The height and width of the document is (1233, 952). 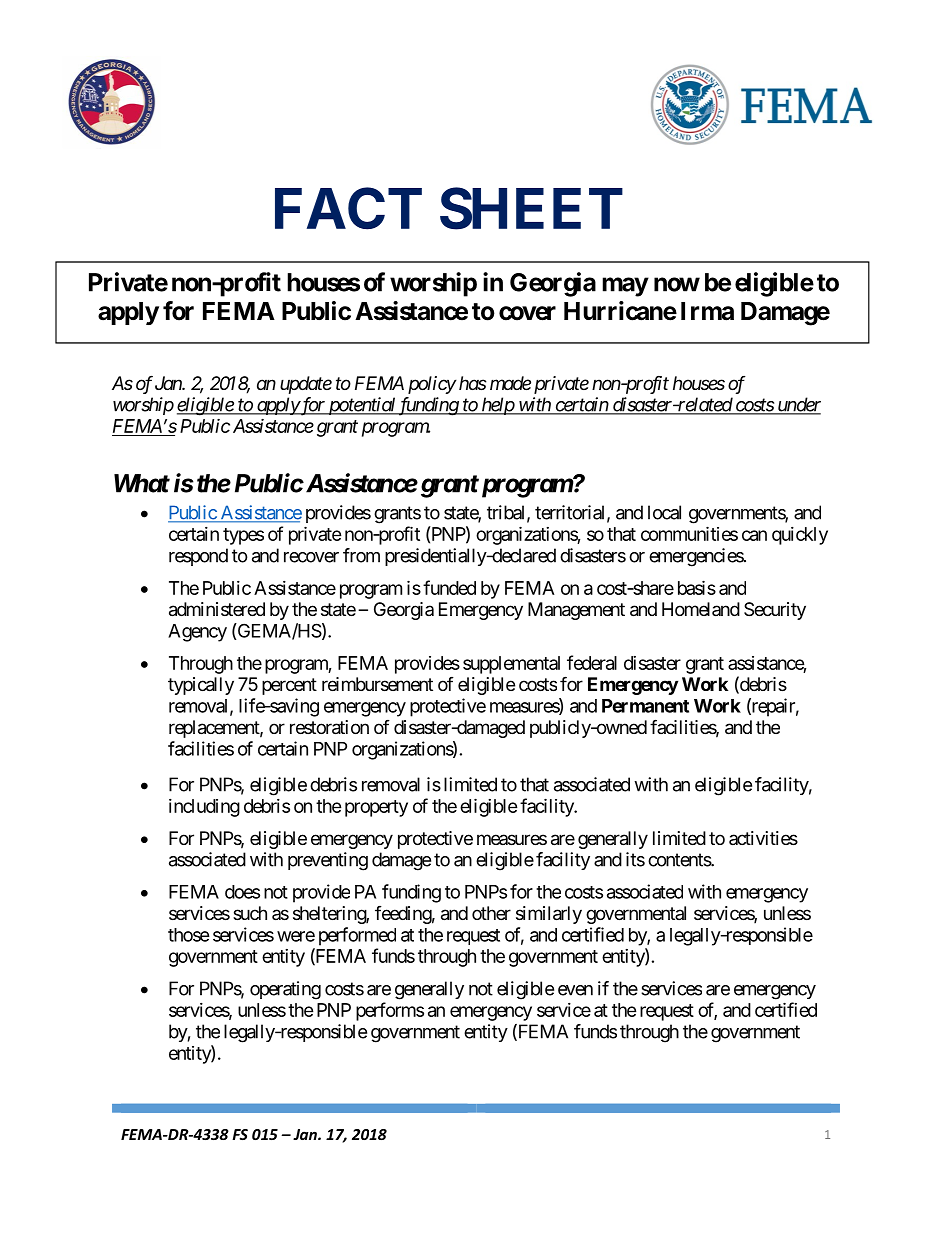 I want to click on those, so click(x=189, y=935).
